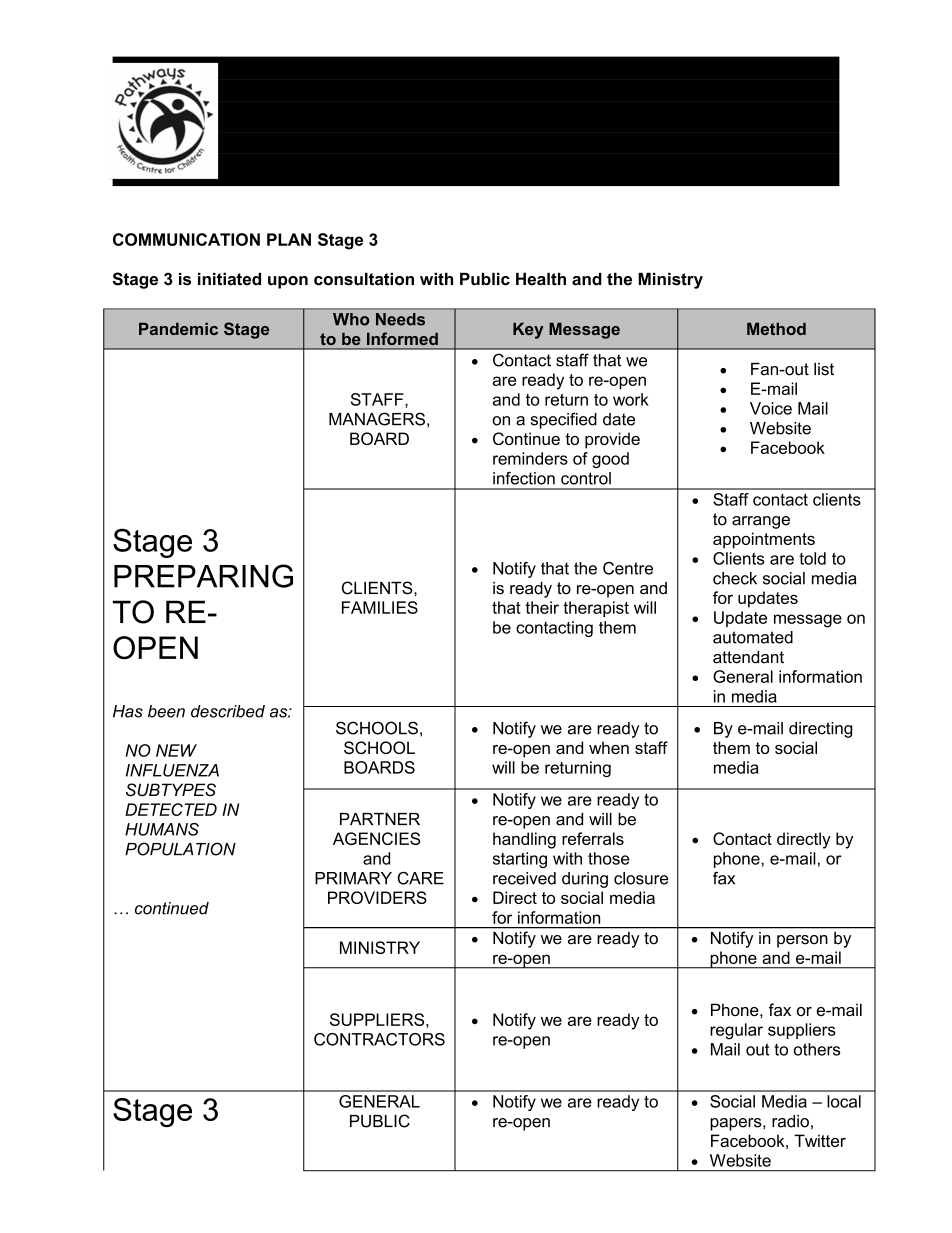 The width and height of the screenshot is (952, 1233). What do you see at coordinates (776, 328) in the screenshot?
I see `Method` at bounding box center [776, 328].
